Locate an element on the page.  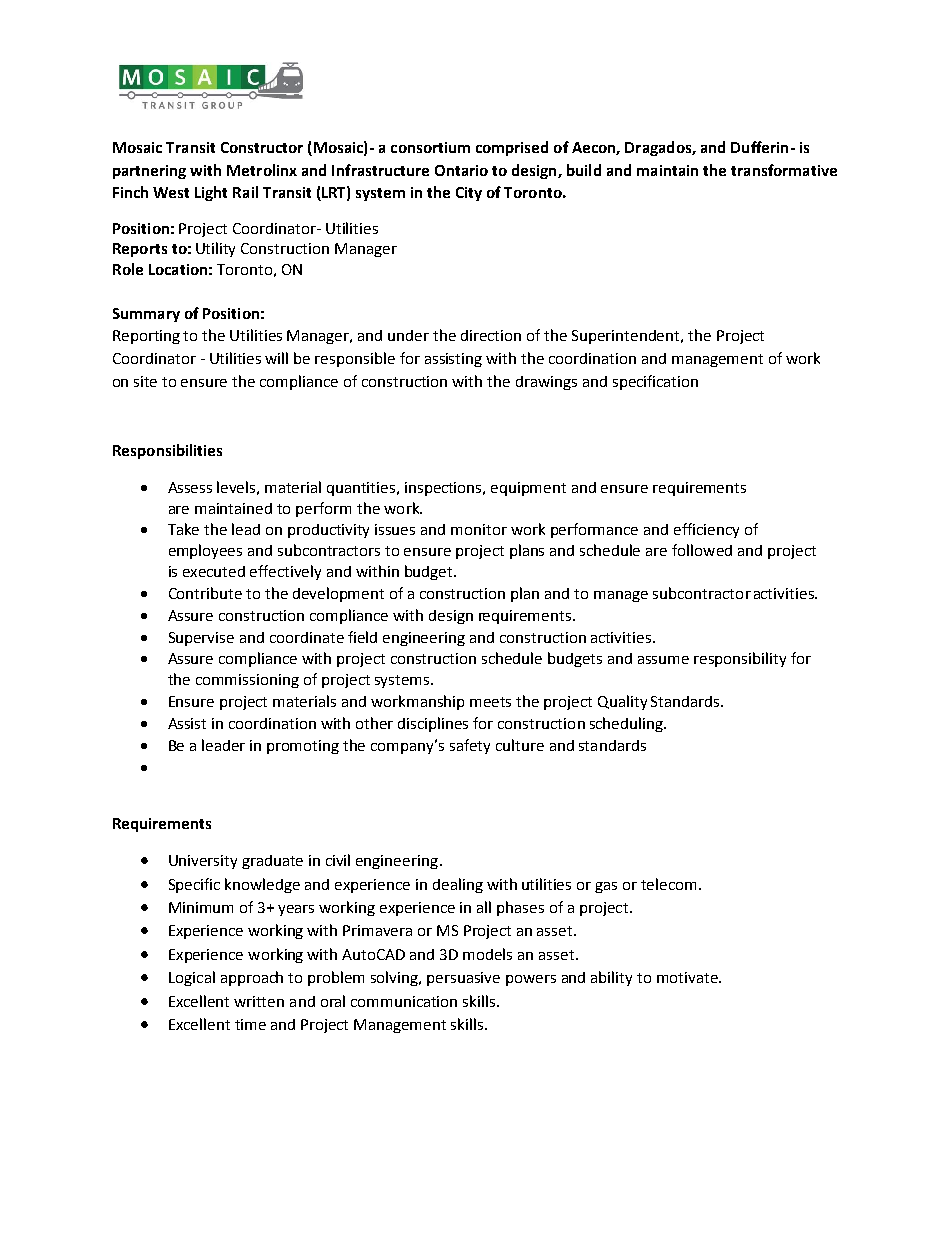
transformative is located at coordinates (784, 170).
